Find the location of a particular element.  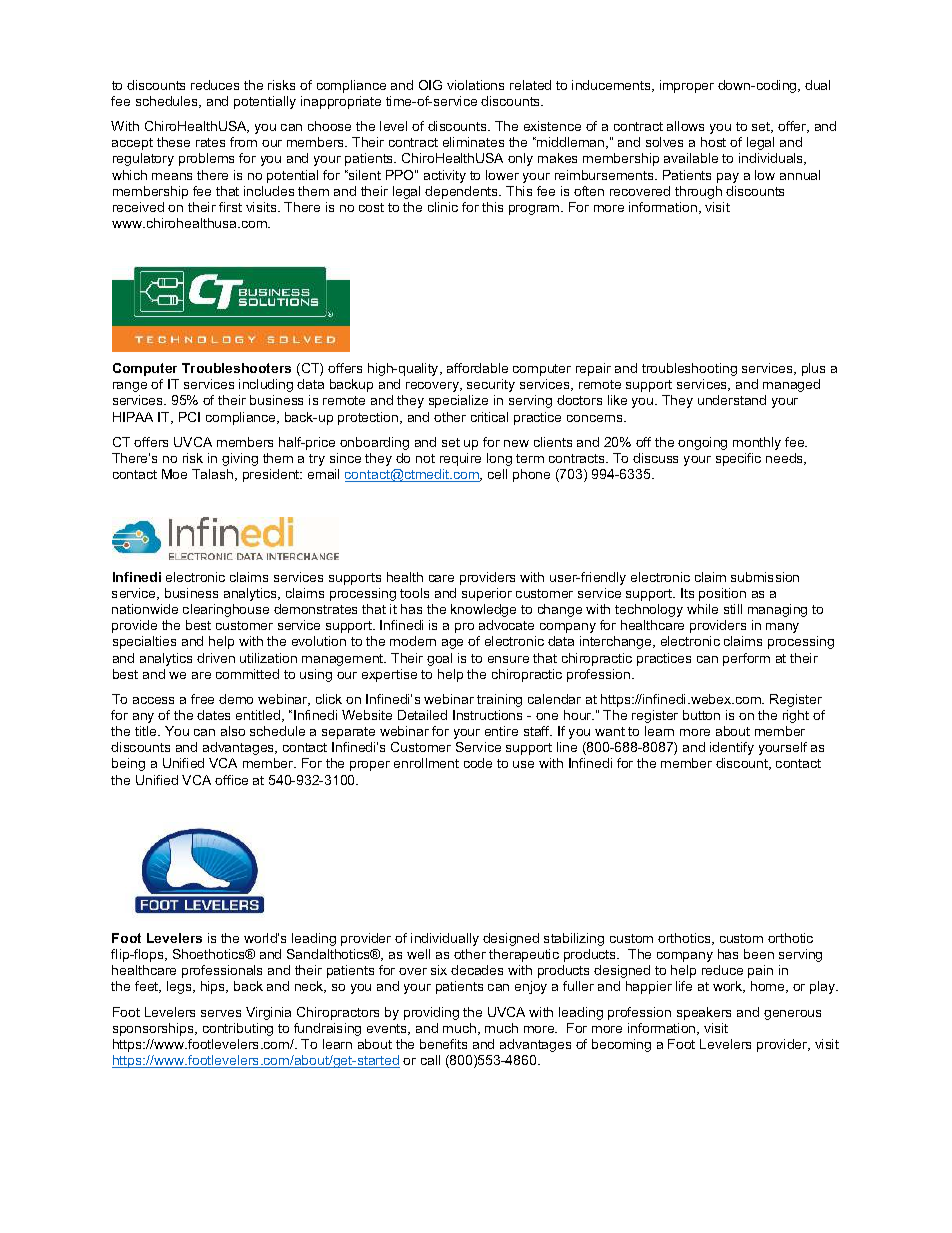

office is located at coordinates (231, 780).
